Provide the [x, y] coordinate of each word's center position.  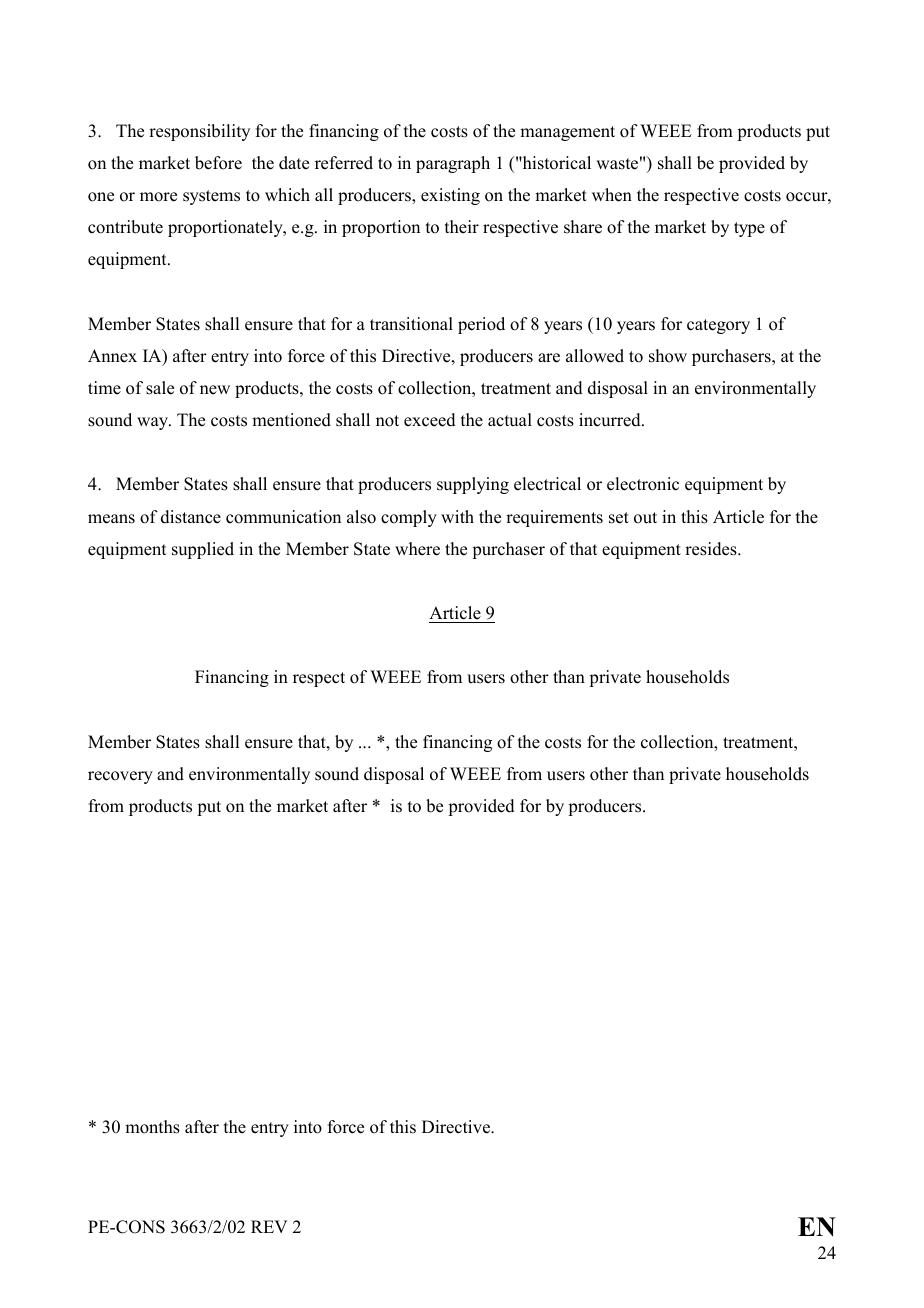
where [417, 549]
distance [191, 517]
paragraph [453, 164]
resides [712, 549]
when [612, 195]
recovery [120, 777]
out [645, 518]
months [152, 1127]
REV [269, 1226]
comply [409, 518]
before [218, 163]
